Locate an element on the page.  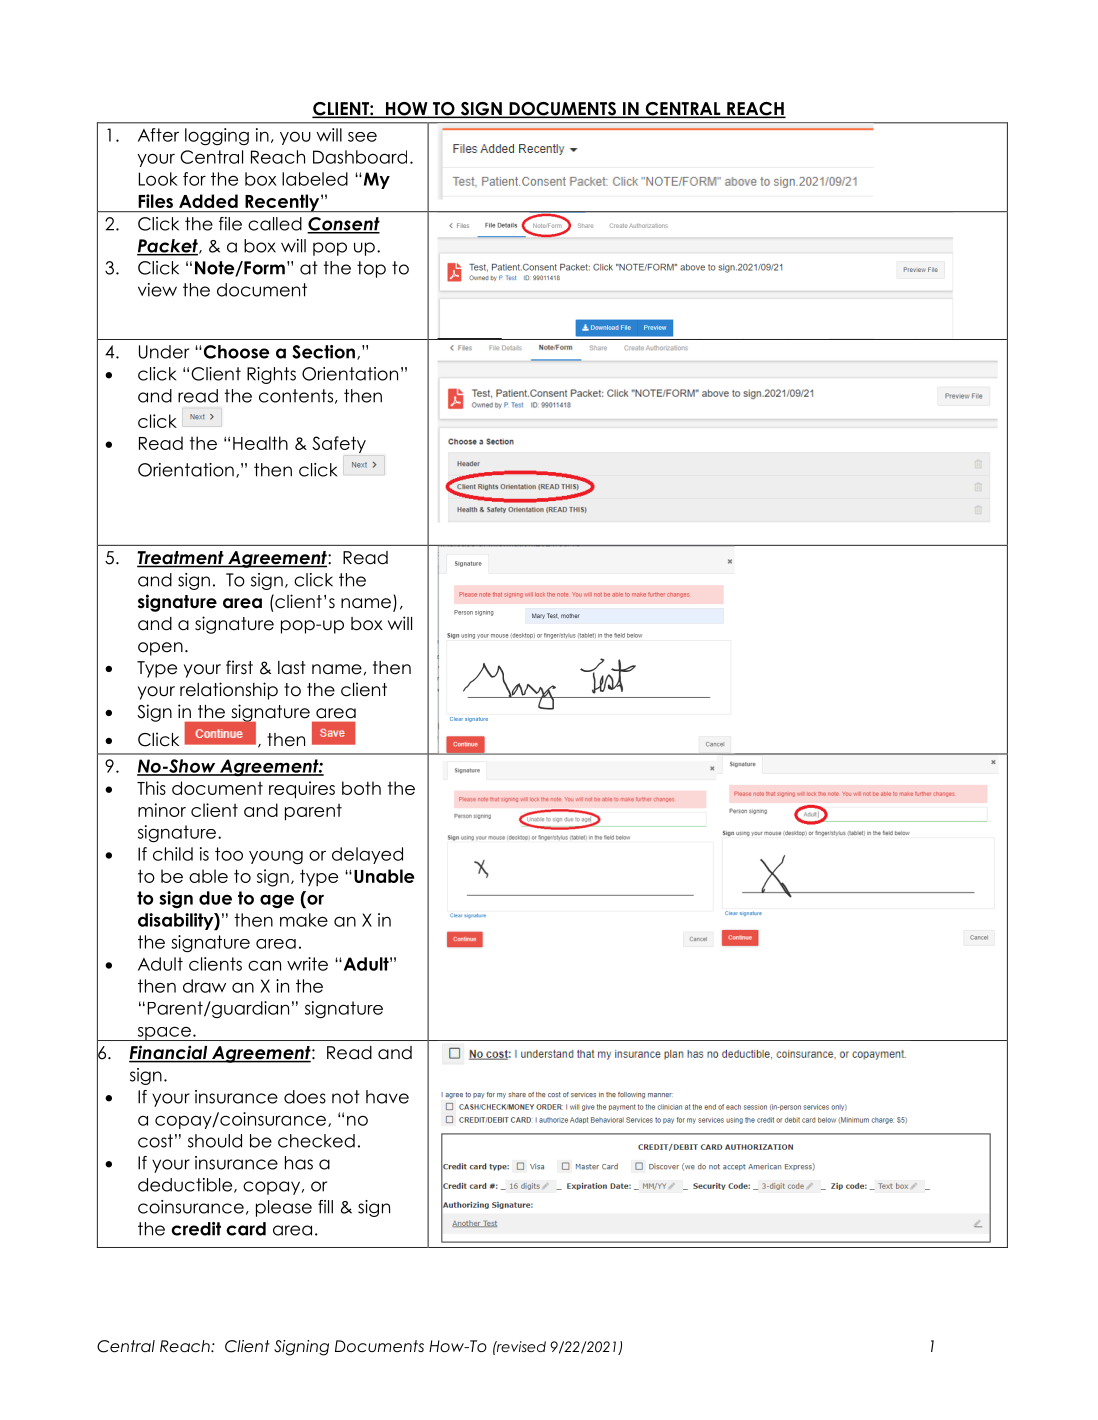
last is located at coordinates (292, 668).
